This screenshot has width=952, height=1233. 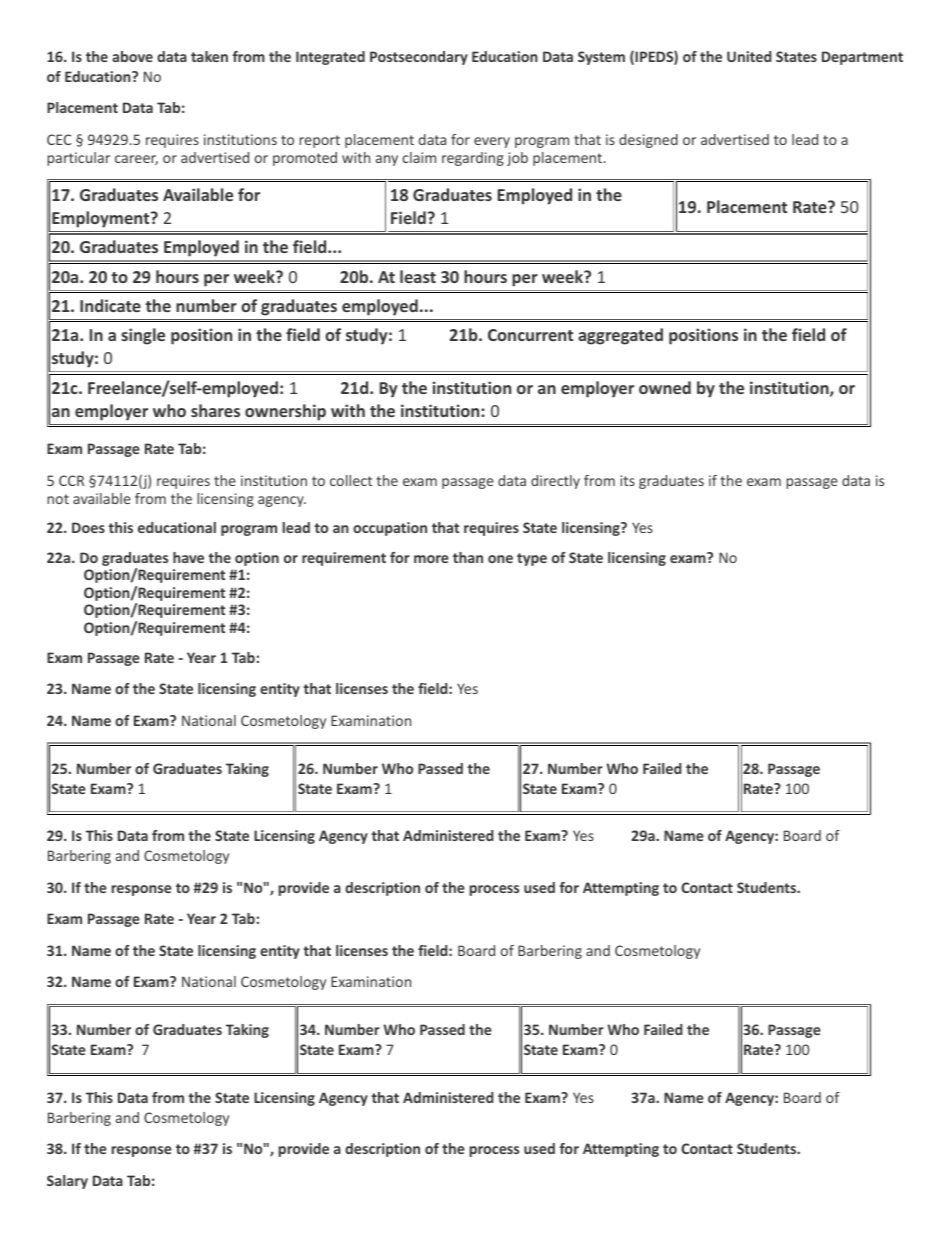 I want to click on United, so click(x=749, y=56).
